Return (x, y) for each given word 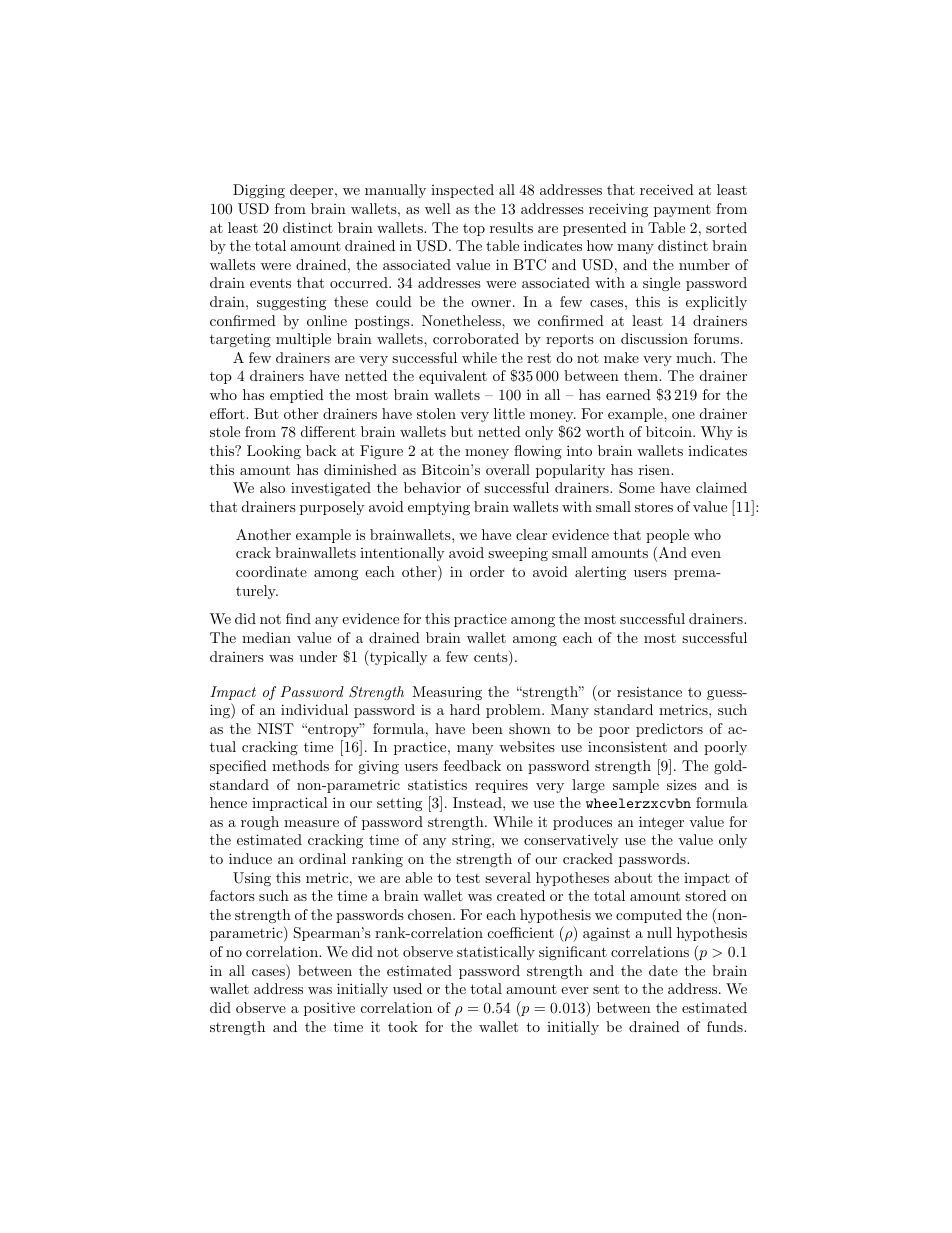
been (487, 728)
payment (682, 210)
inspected (462, 191)
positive (329, 1009)
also (272, 487)
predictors (669, 730)
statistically (496, 953)
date (663, 970)
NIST (275, 729)
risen (655, 469)
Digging (259, 191)
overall (508, 469)
